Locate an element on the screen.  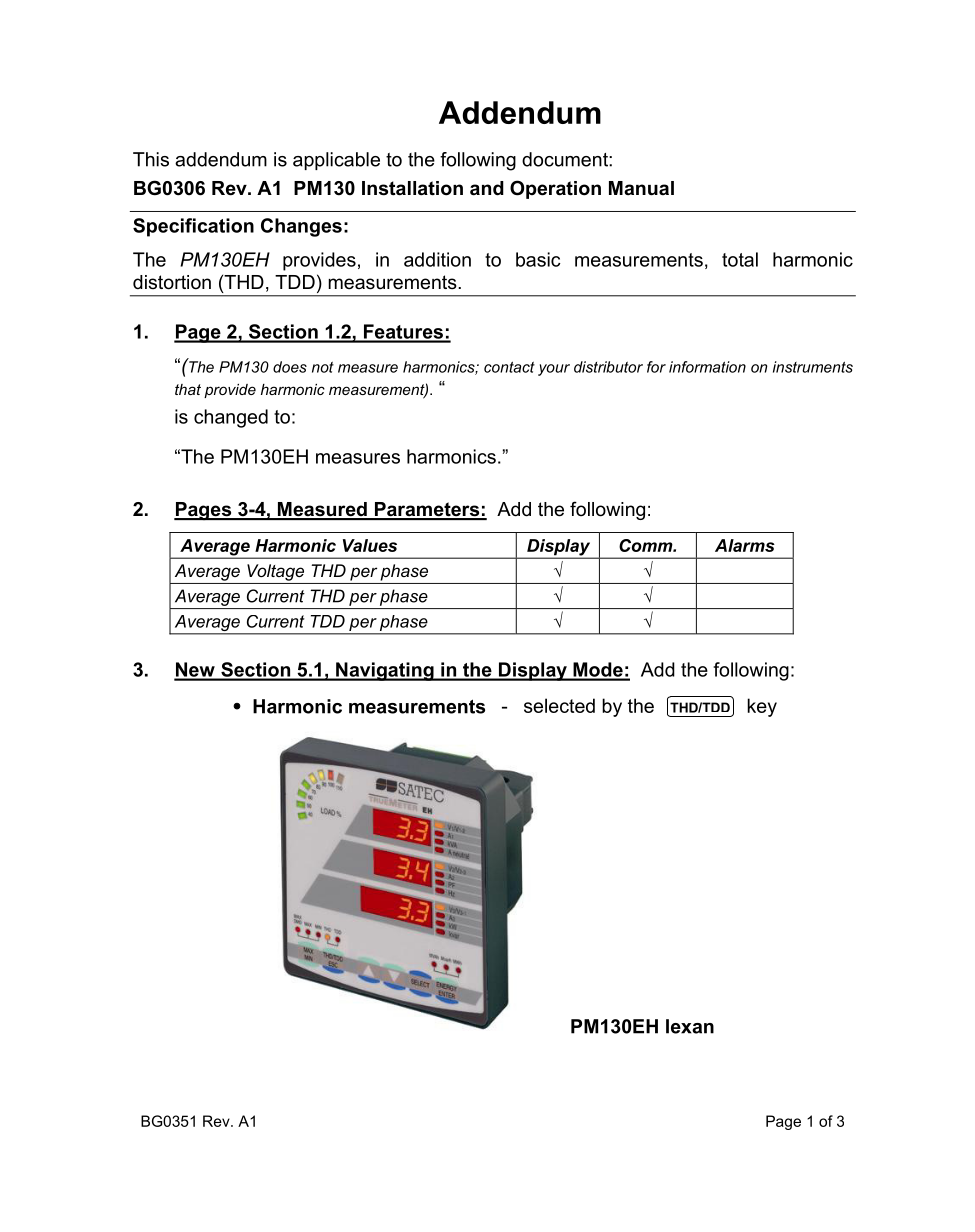
Values is located at coordinates (370, 545).
